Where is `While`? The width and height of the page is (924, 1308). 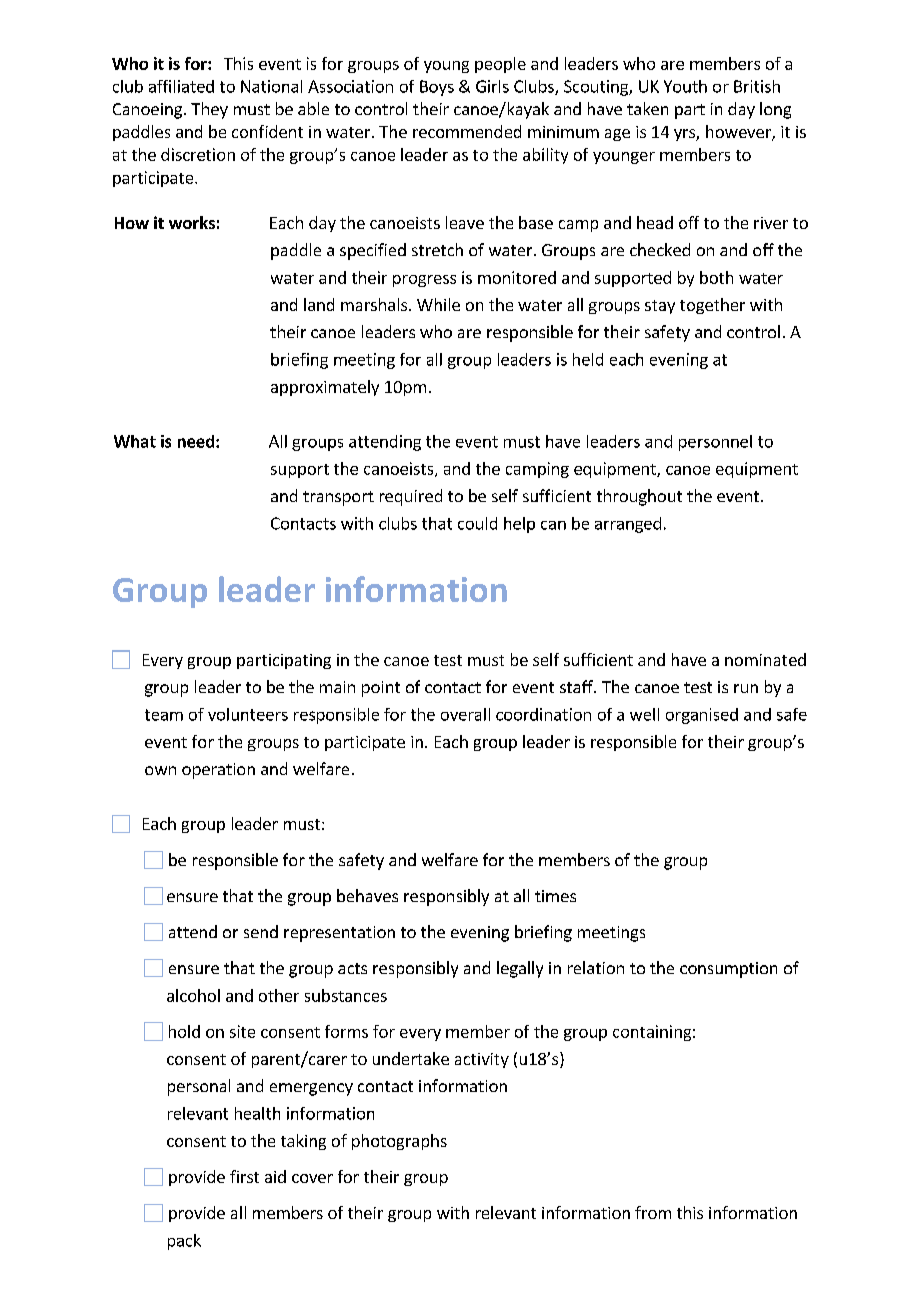 While is located at coordinates (438, 304).
